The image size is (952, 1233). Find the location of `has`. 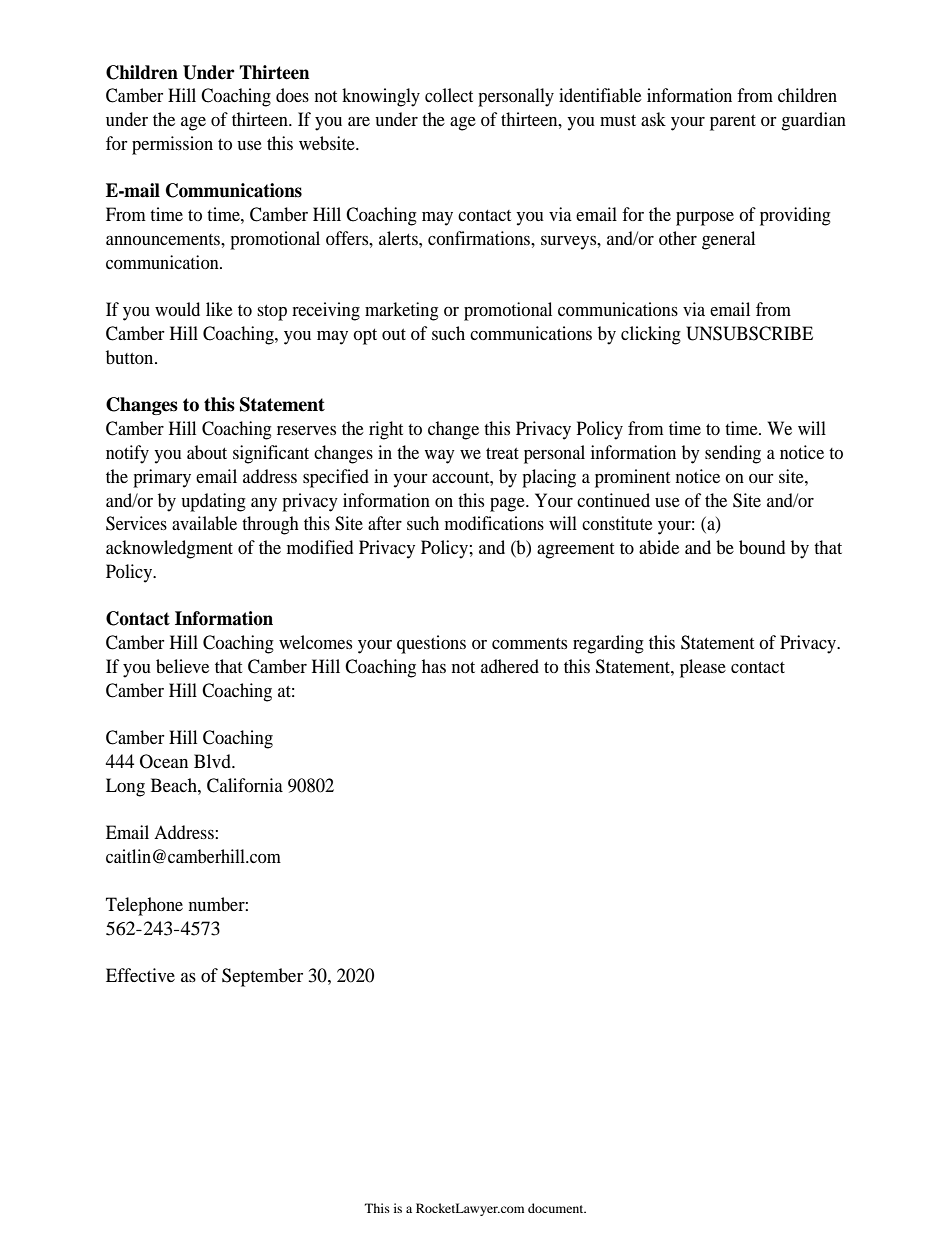

has is located at coordinates (434, 666).
